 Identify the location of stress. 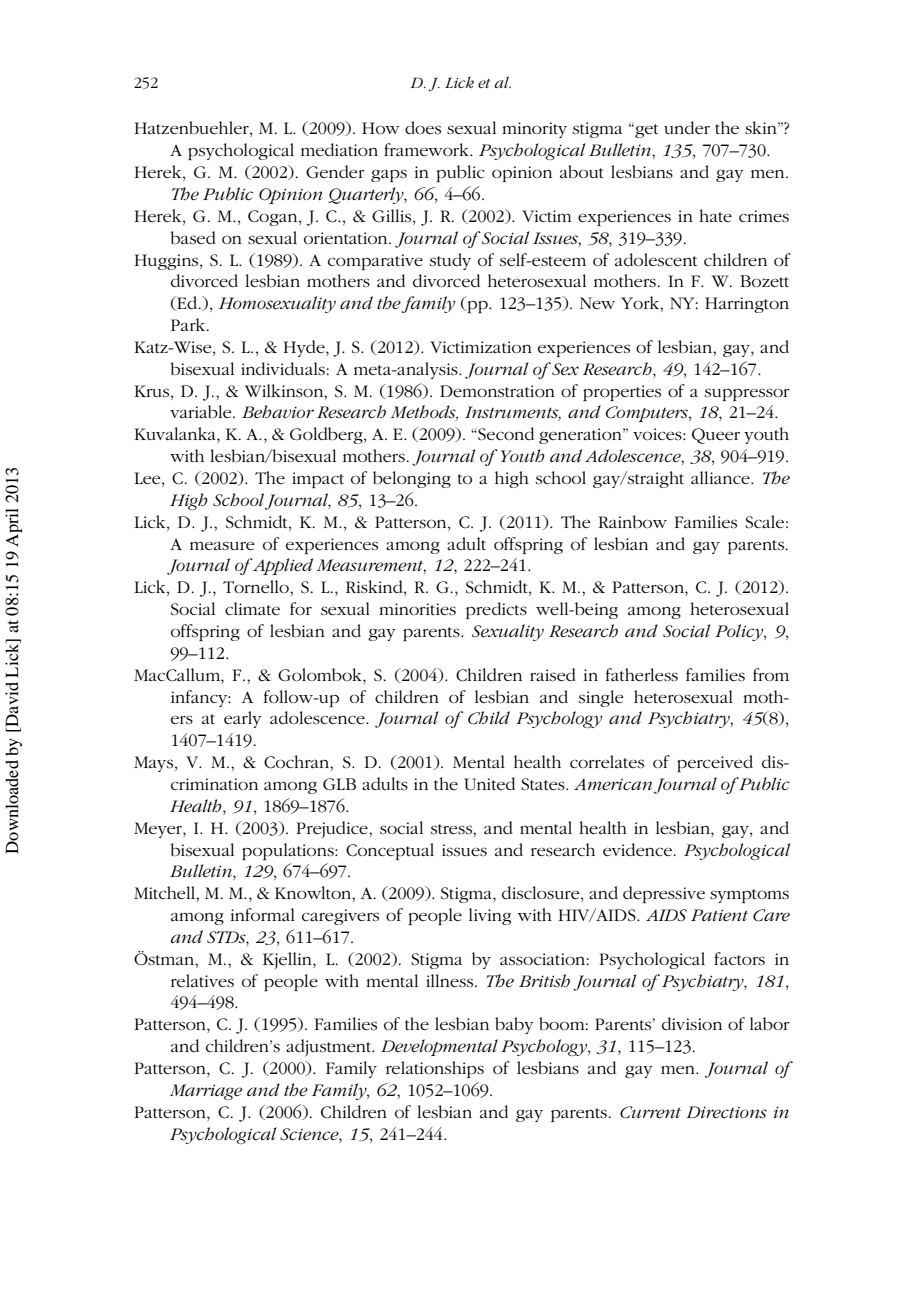
(452, 829).
